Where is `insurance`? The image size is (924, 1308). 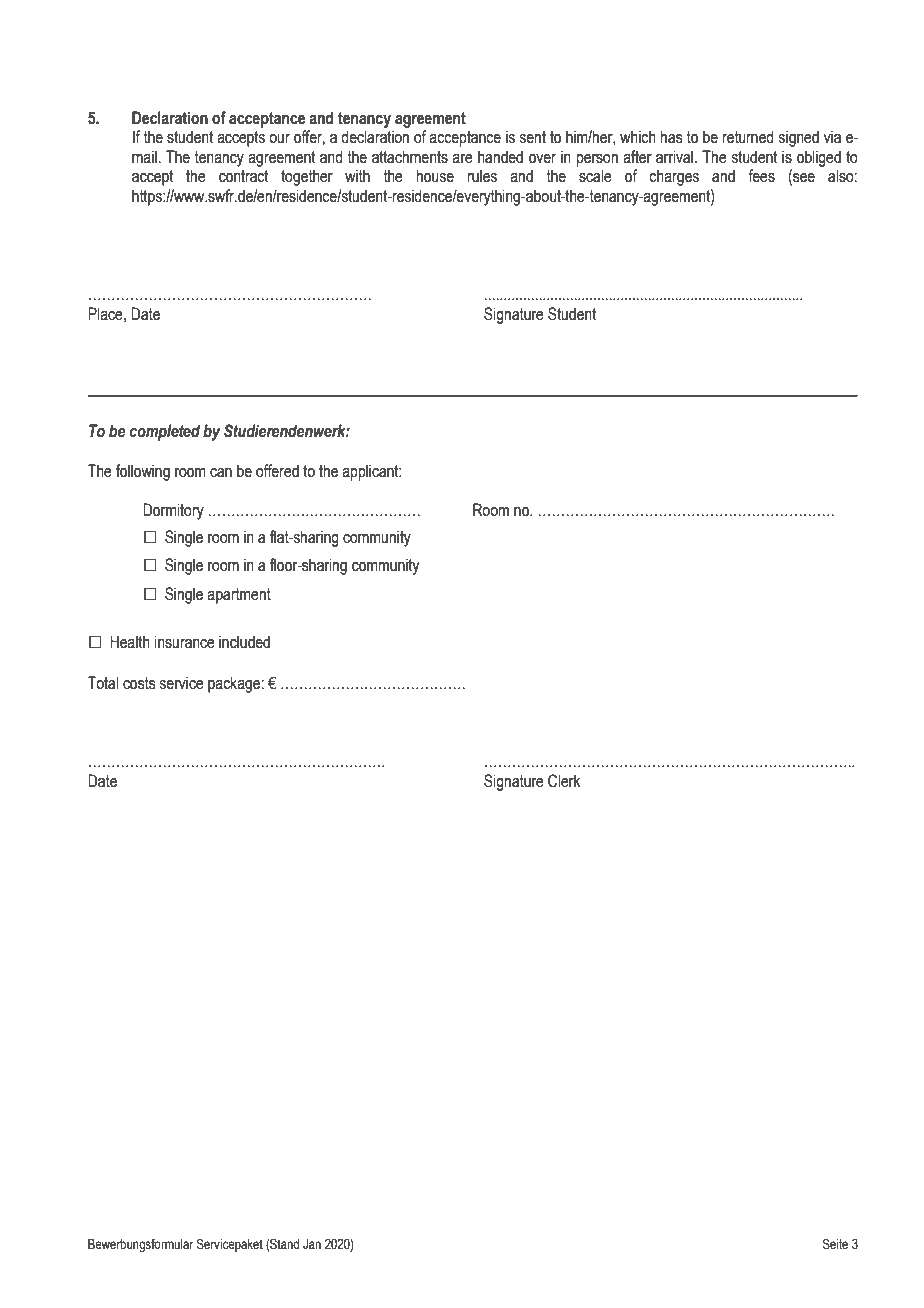
insurance is located at coordinates (184, 642).
